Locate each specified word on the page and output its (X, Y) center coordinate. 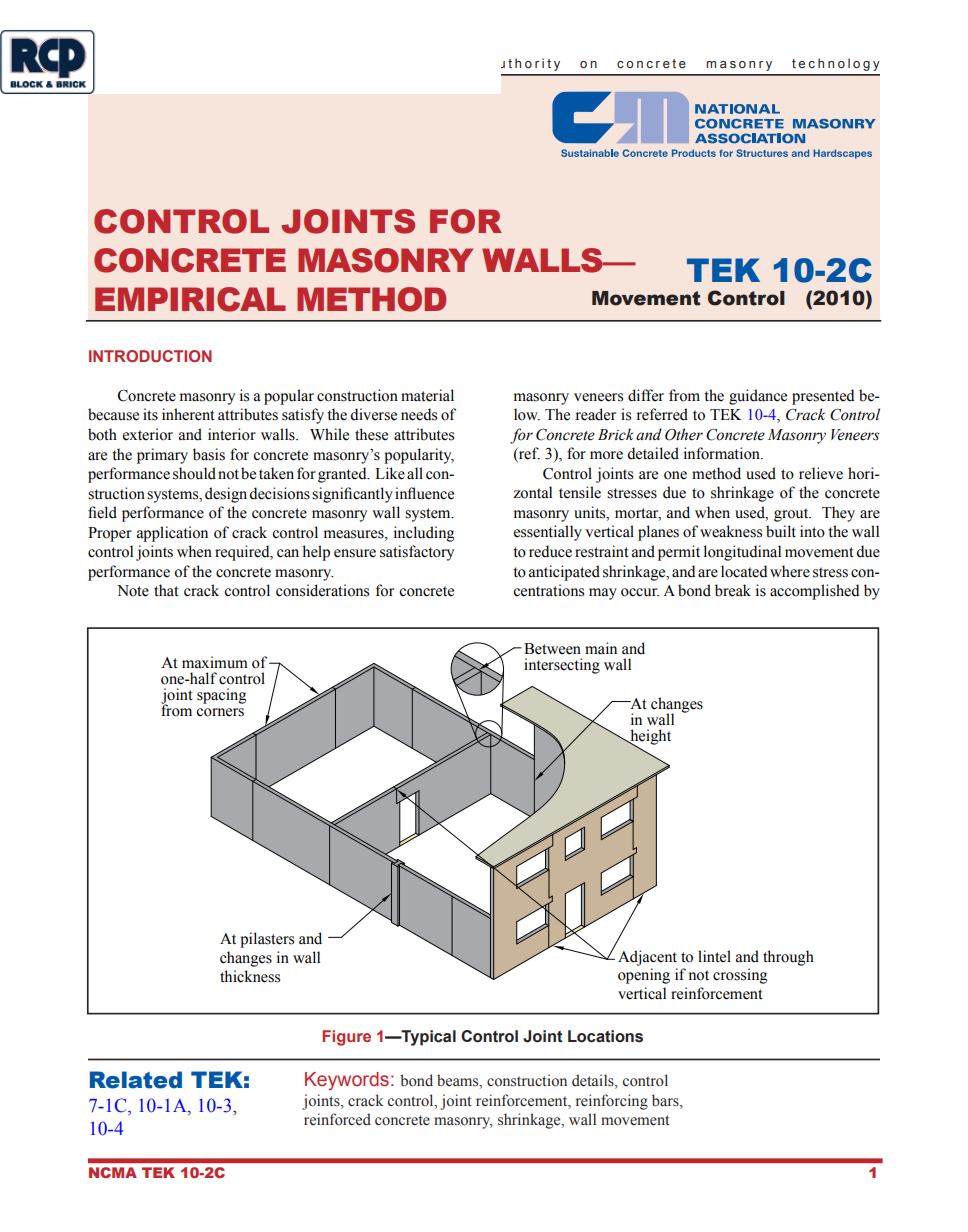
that (166, 590)
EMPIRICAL (190, 299)
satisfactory (417, 553)
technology (836, 64)
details (594, 1081)
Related (136, 1080)
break (733, 590)
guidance (758, 397)
